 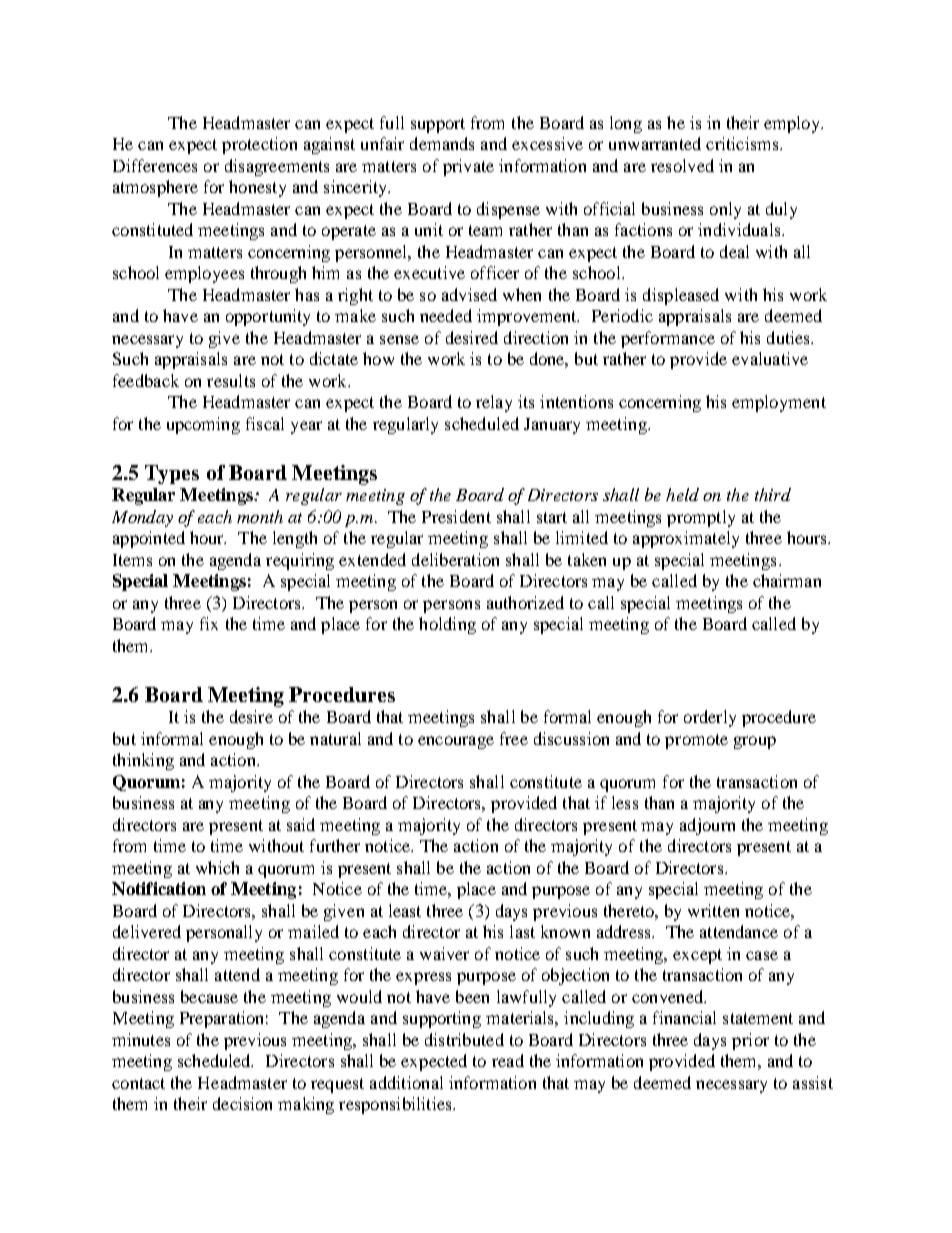 What do you see at coordinates (787, 580) in the screenshot?
I see `chairman` at bounding box center [787, 580].
